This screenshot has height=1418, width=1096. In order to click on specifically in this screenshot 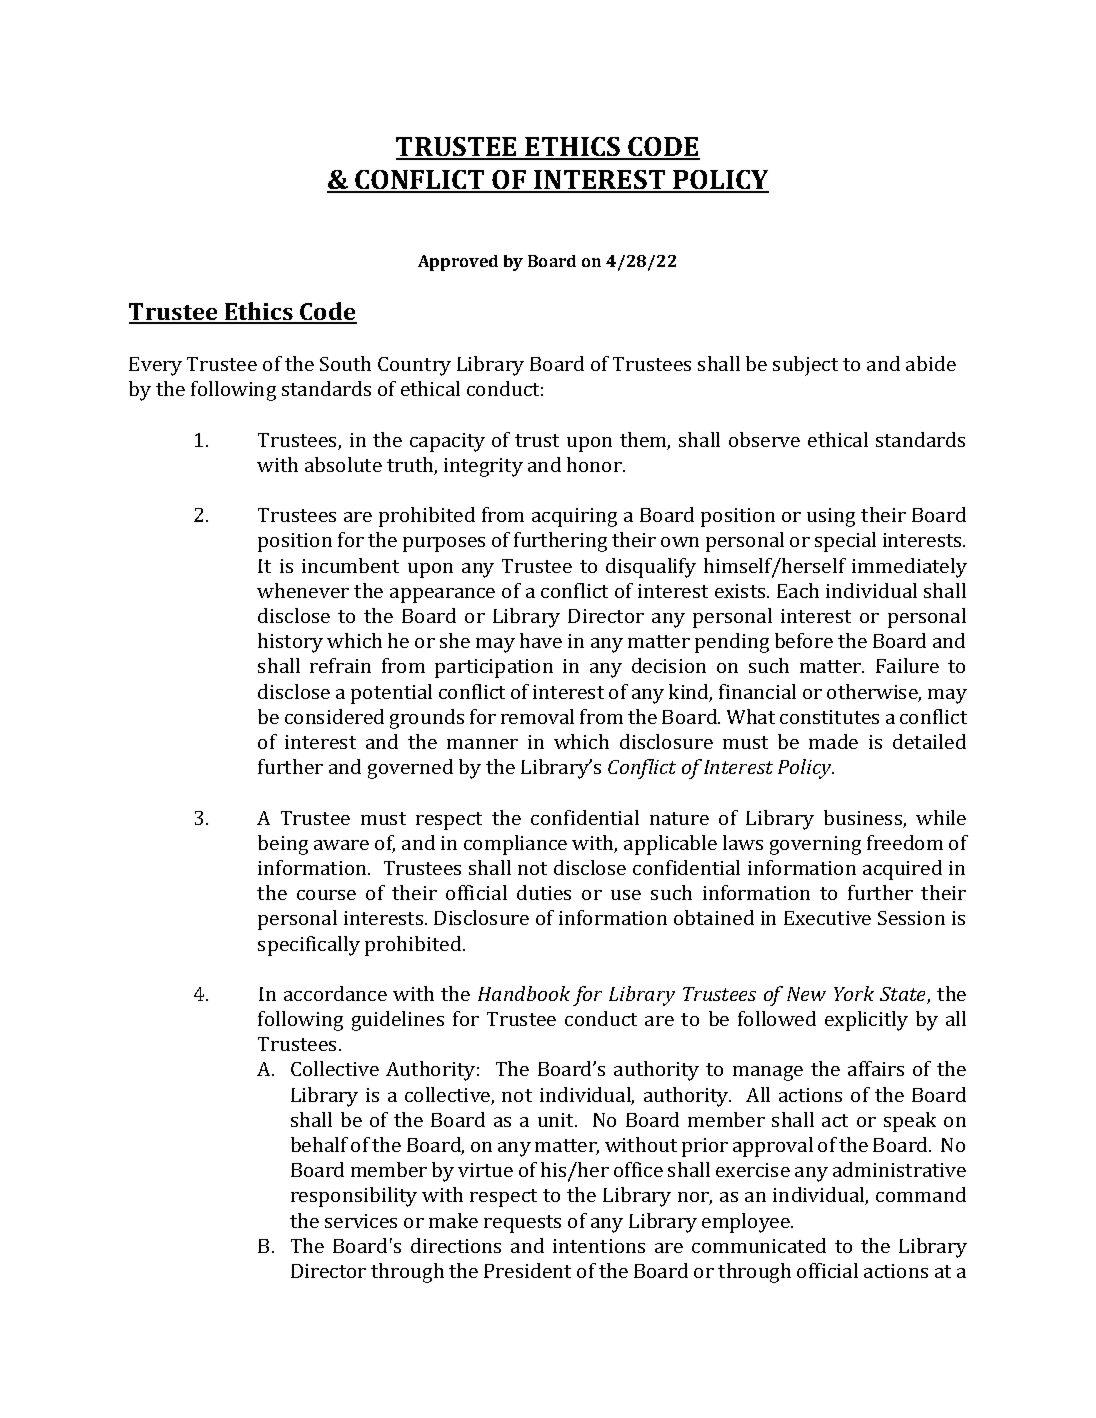, I will do `click(309, 946)`.
